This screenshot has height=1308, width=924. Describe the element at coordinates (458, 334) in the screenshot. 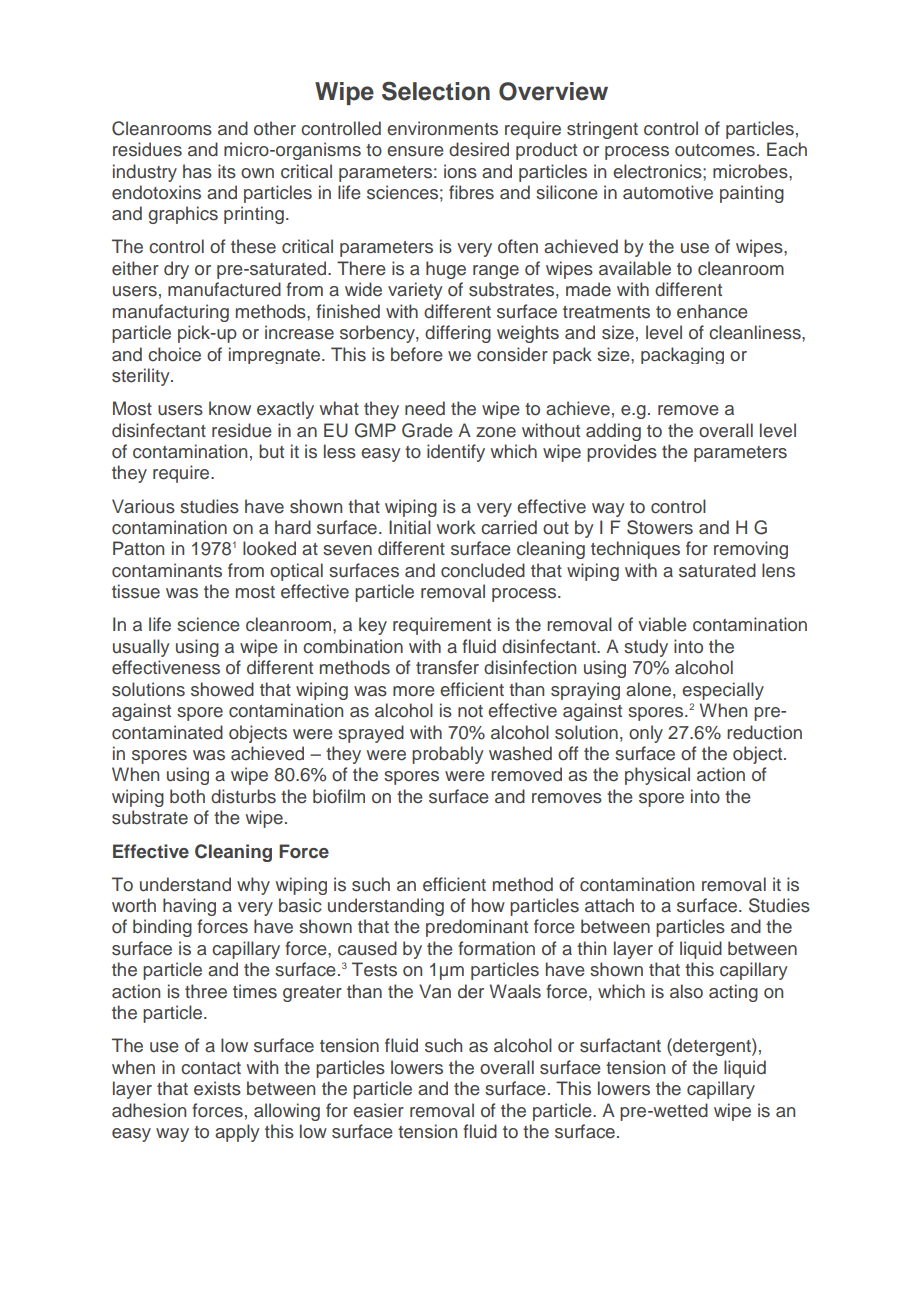

I see `differing` at that location.
